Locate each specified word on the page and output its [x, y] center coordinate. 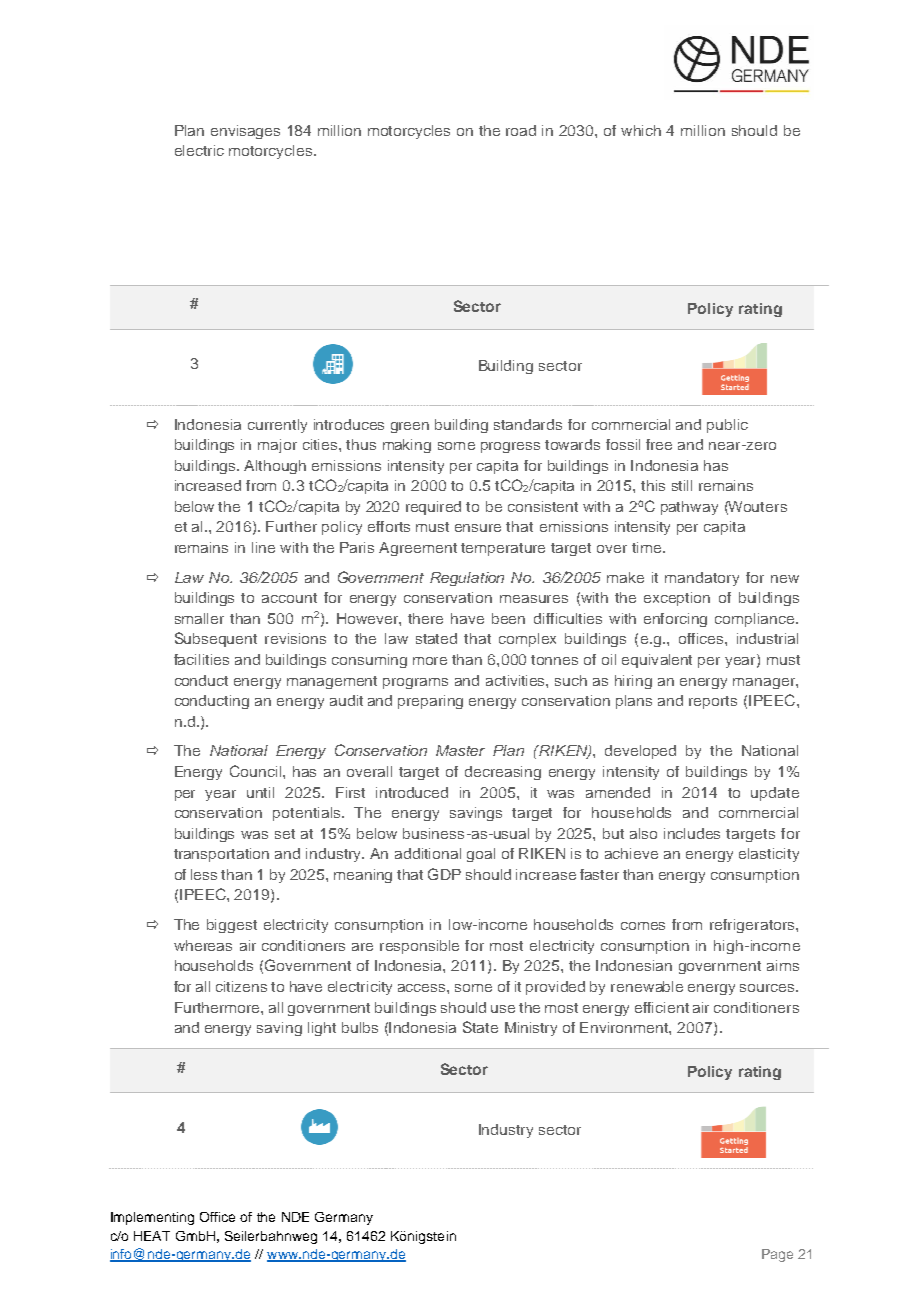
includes [692, 833]
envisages [245, 132]
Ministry [531, 1029]
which [641, 130]
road [521, 130]
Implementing [152, 1218]
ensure [478, 528]
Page [777, 1255]
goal [481, 855]
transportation [221, 855]
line [263, 547]
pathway [689, 508]
